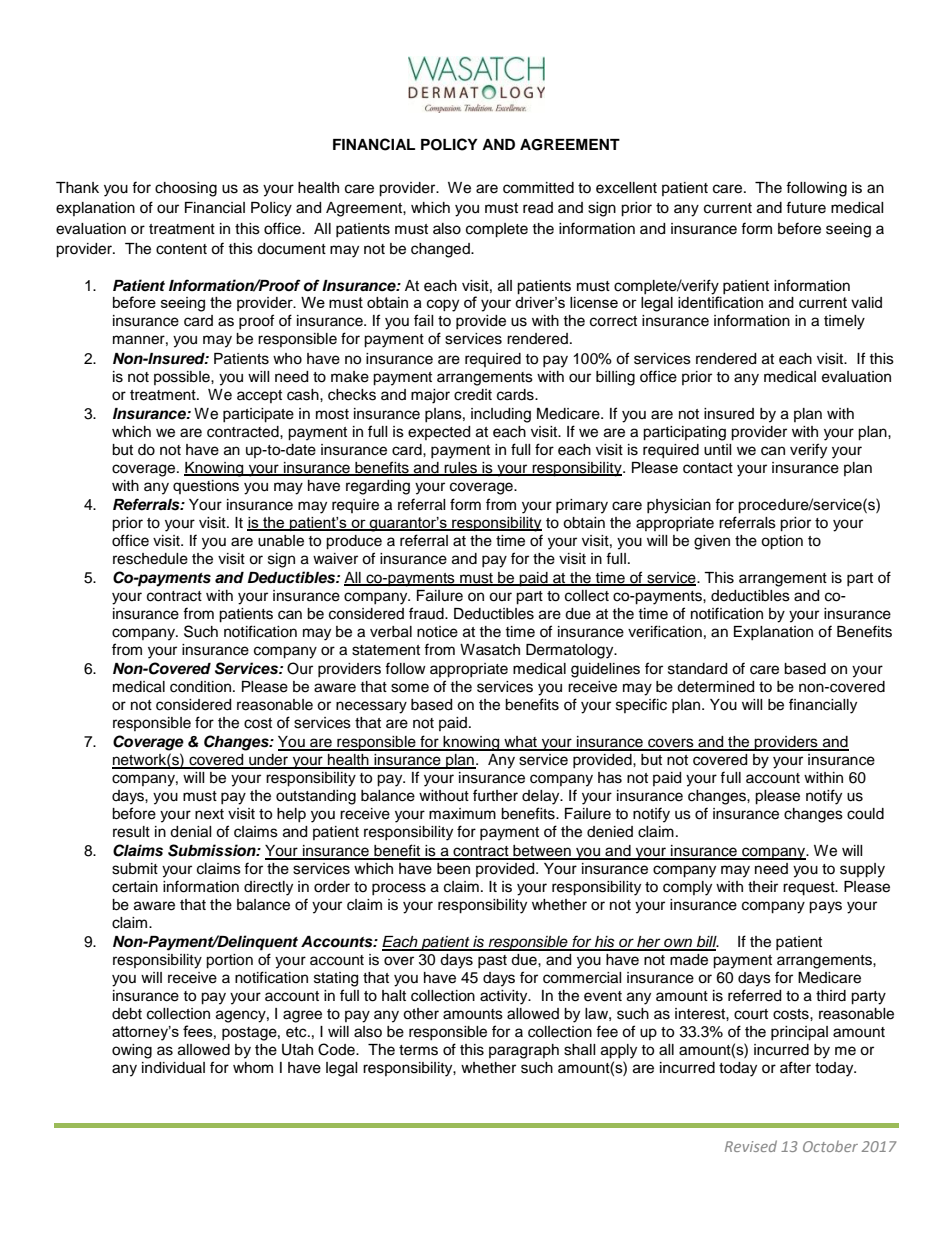  I want to click on future, so click(806, 207).
